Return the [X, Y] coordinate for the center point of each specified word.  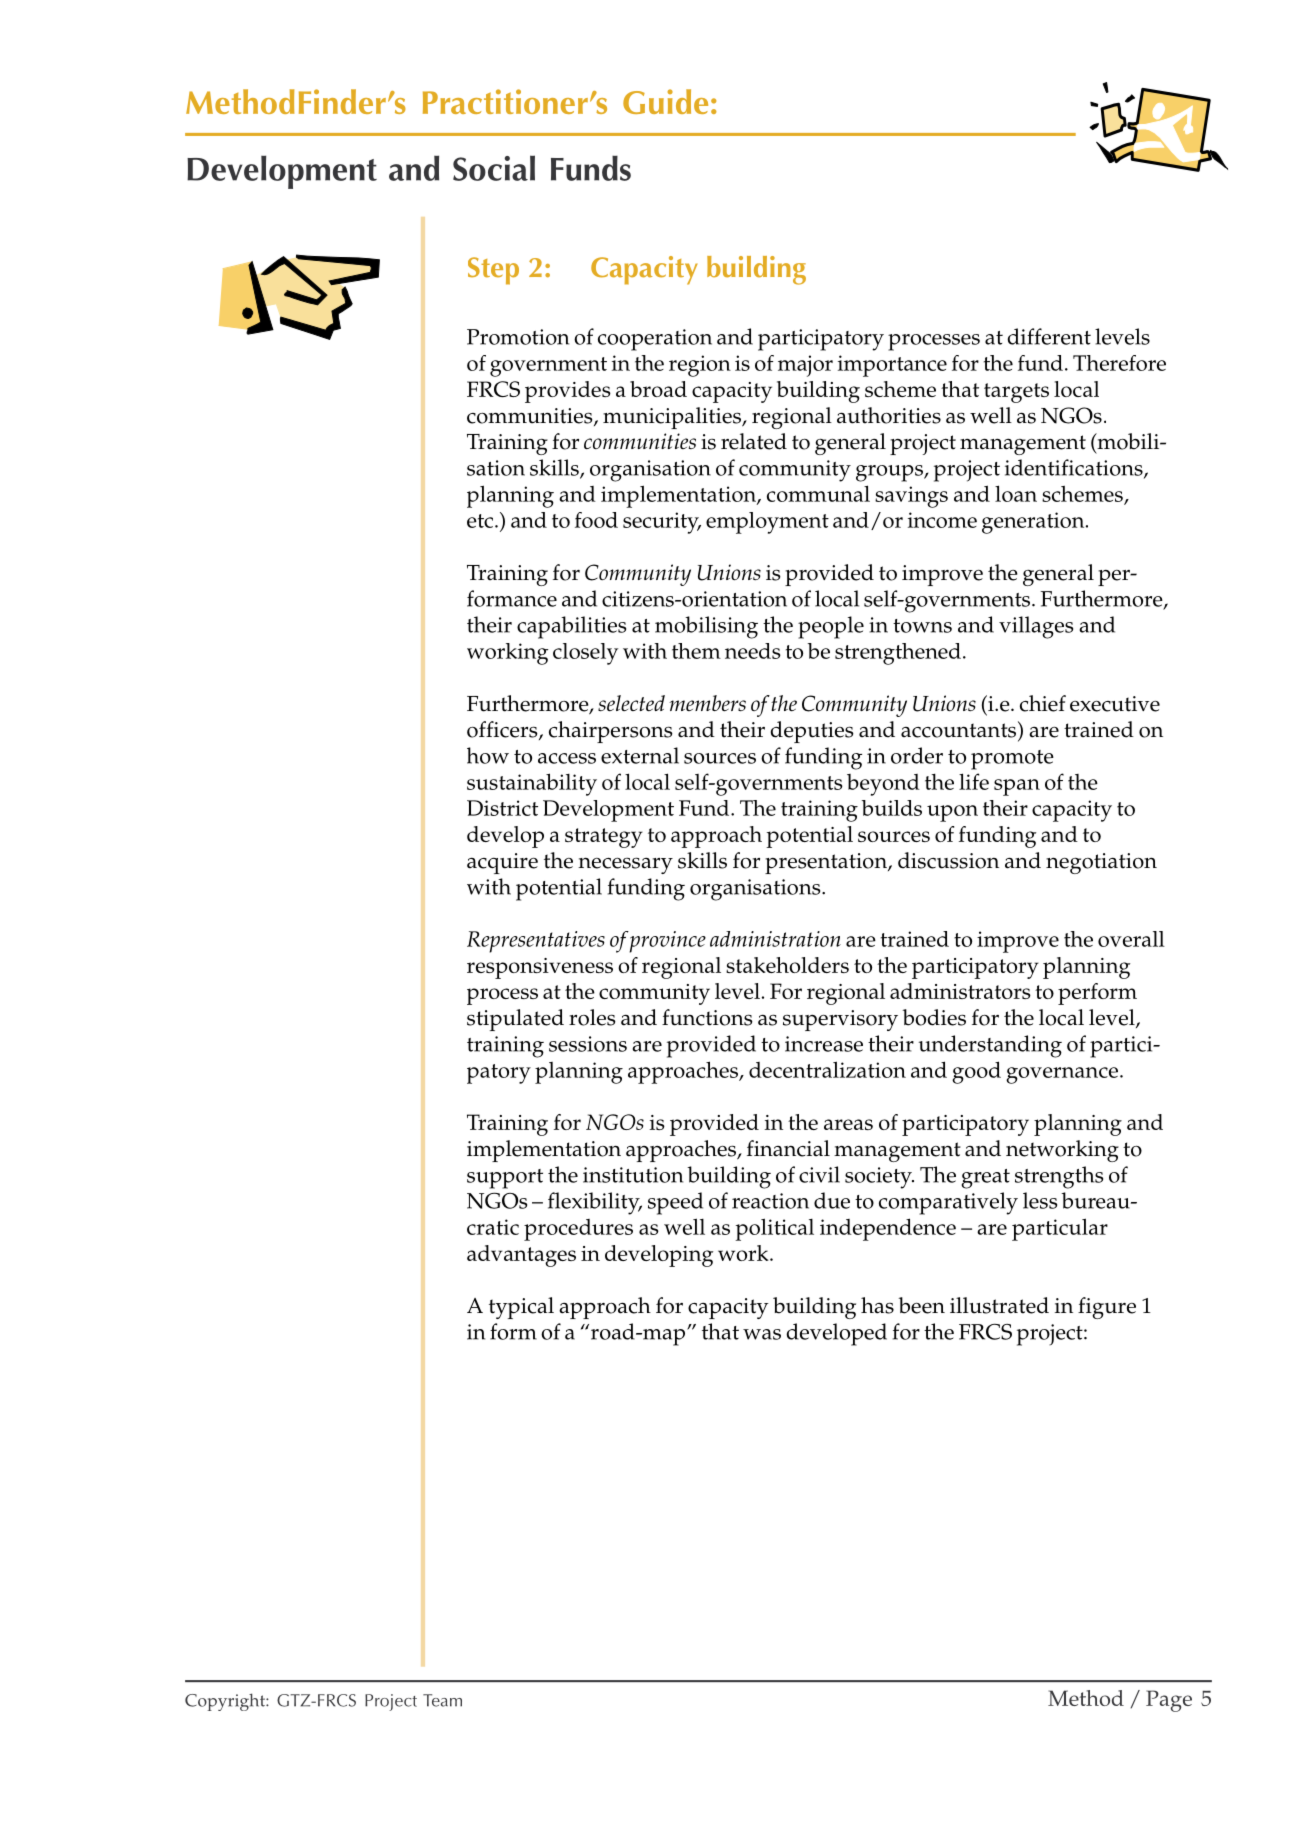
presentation [827, 863]
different [1049, 336]
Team [442, 1700]
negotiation [1101, 863]
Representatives [536, 942]
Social [494, 168]
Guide [665, 101]
